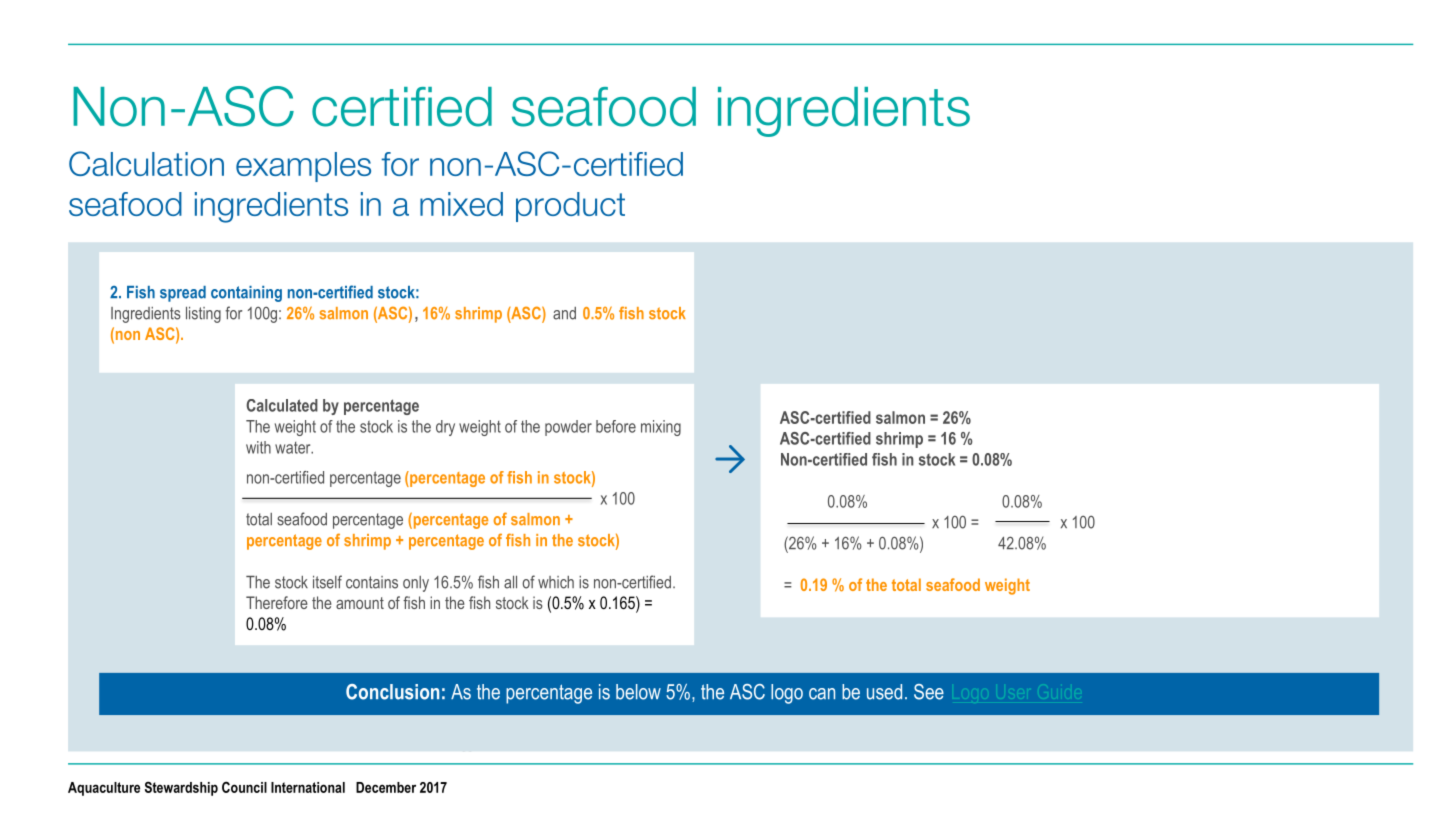 This image has height=819, width=1456. Describe the element at coordinates (258, 447) in the image. I see `with` at that location.
